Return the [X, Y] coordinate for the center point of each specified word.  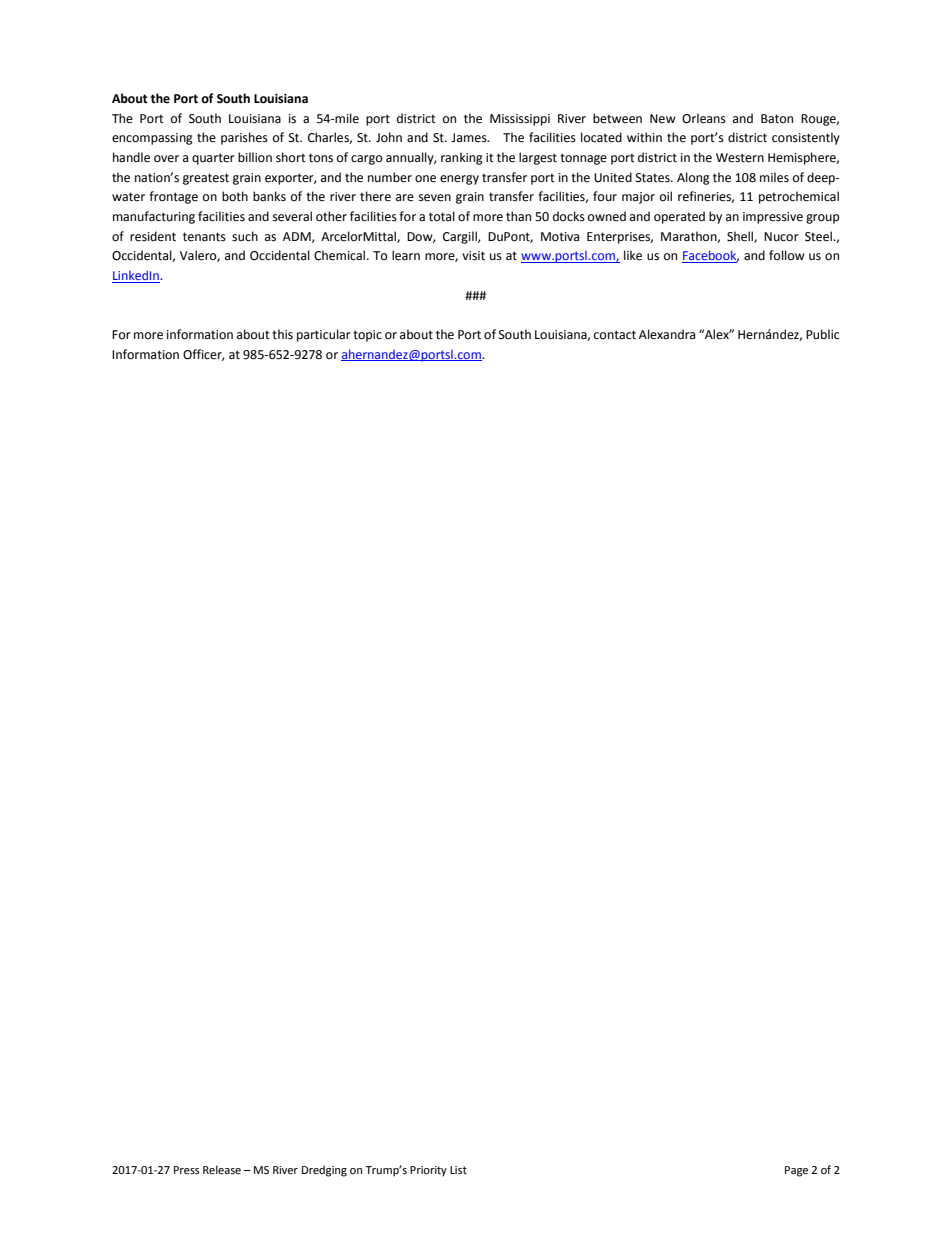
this [282, 334]
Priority [428, 1171]
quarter [213, 159]
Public [822, 334]
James [470, 138]
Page [796, 1171]
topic [367, 336]
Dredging [324, 1171]
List [458, 1170]
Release [222, 1170]
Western [740, 158]
